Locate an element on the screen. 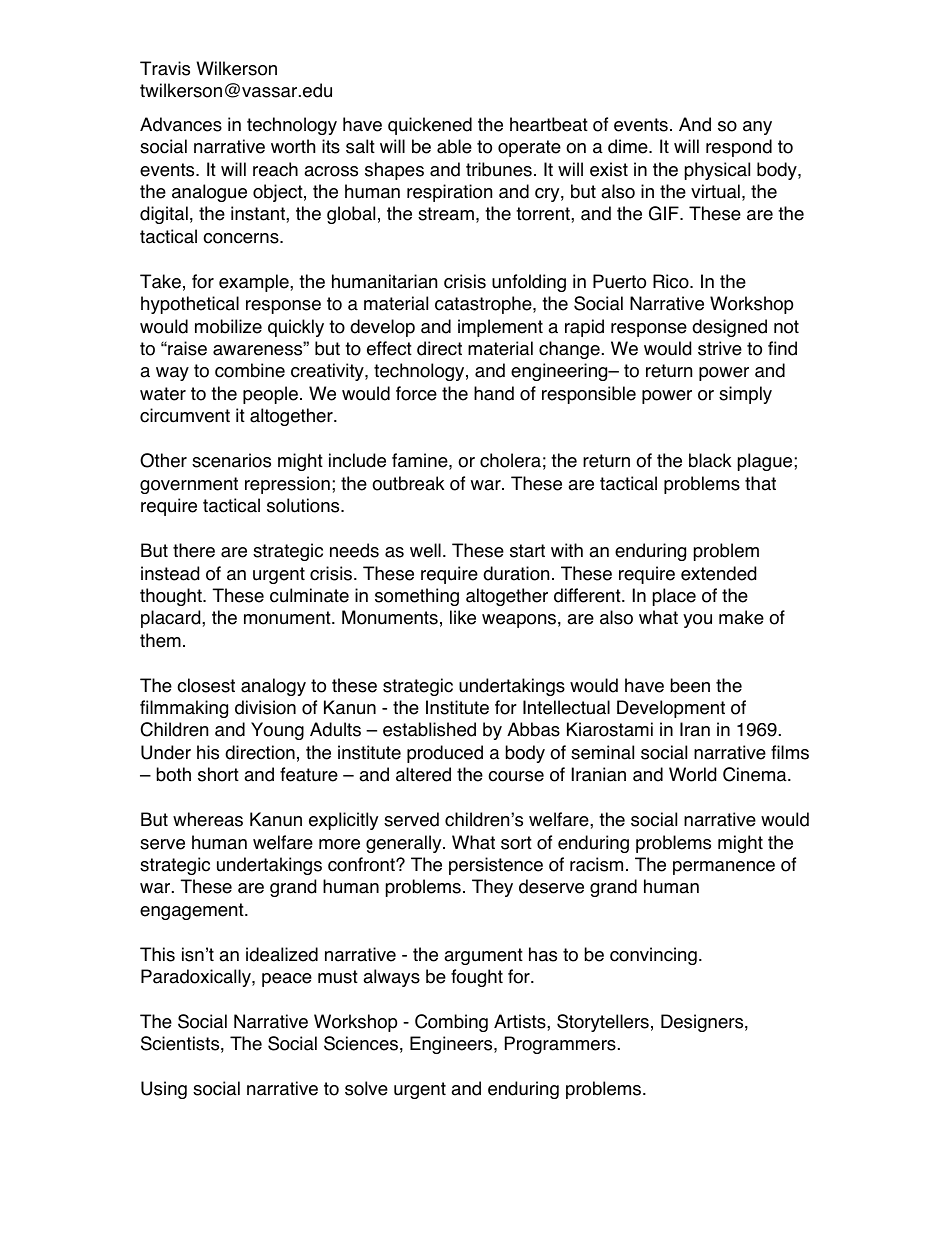 This screenshot has height=1233, width=952. hand is located at coordinates (494, 393).
